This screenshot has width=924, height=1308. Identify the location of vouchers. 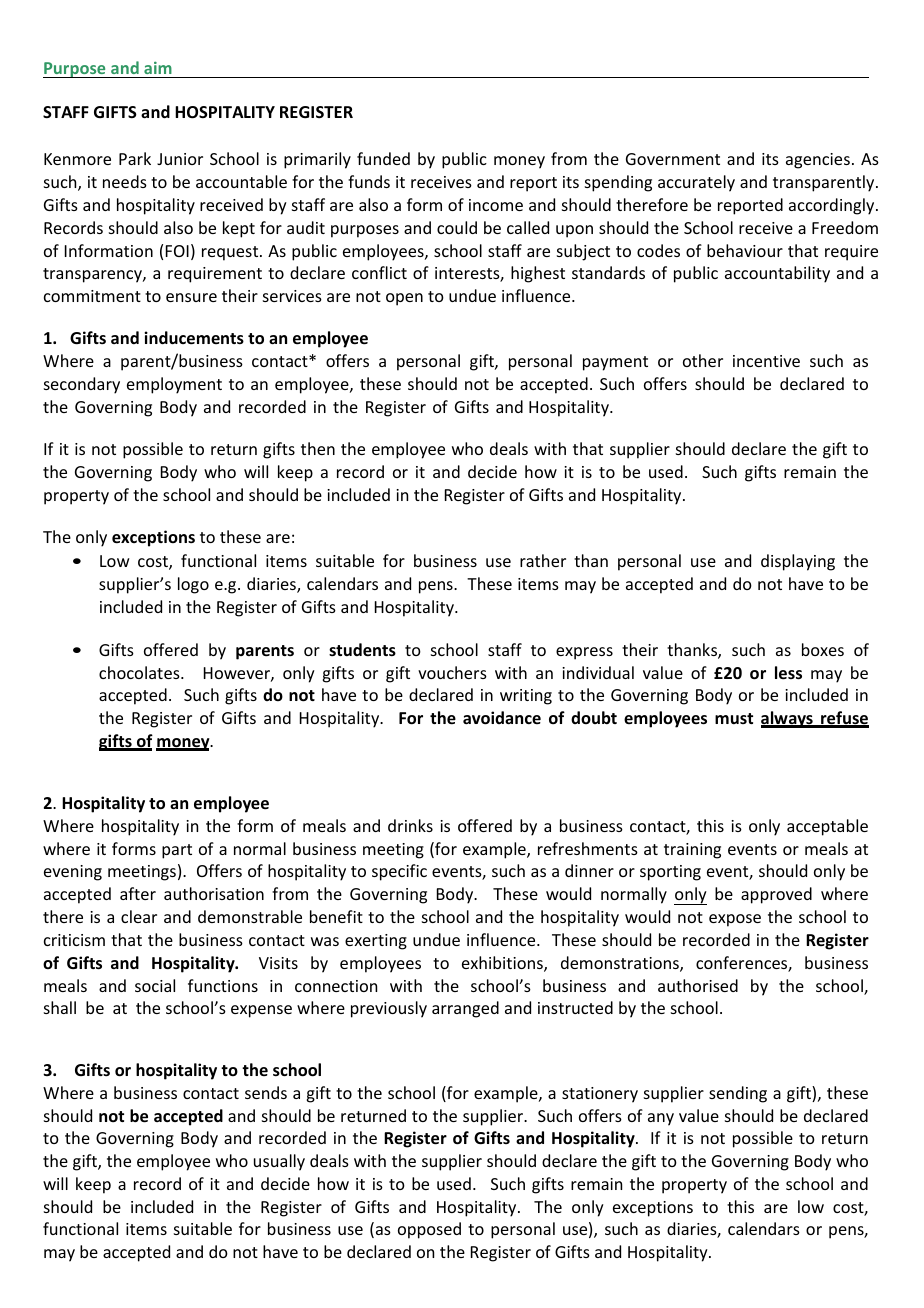
(452, 672).
